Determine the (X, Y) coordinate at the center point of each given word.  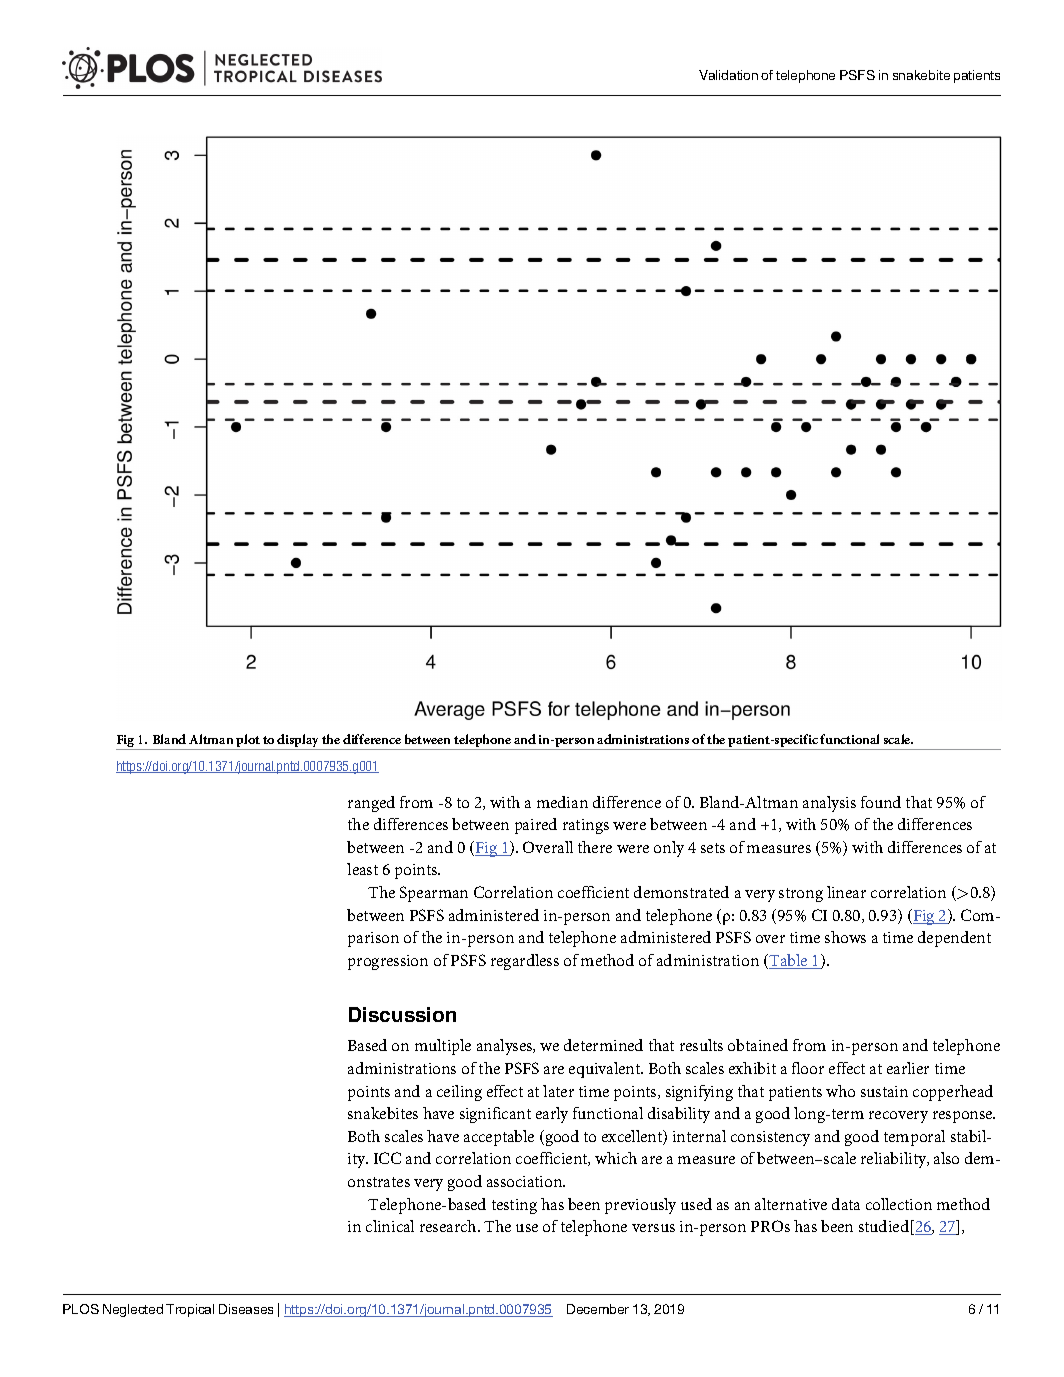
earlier (908, 1068)
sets (713, 848)
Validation (728, 75)
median (562, 802)
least (362, 869)
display (298, 742)
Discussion (402, 1014)
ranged (371, 804)
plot (248, 742)
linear (846, 892)
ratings (586, 826)
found (881, 802)
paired (536, 826)
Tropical (190, 1310)
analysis (829, 804)
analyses (506, 1047)
